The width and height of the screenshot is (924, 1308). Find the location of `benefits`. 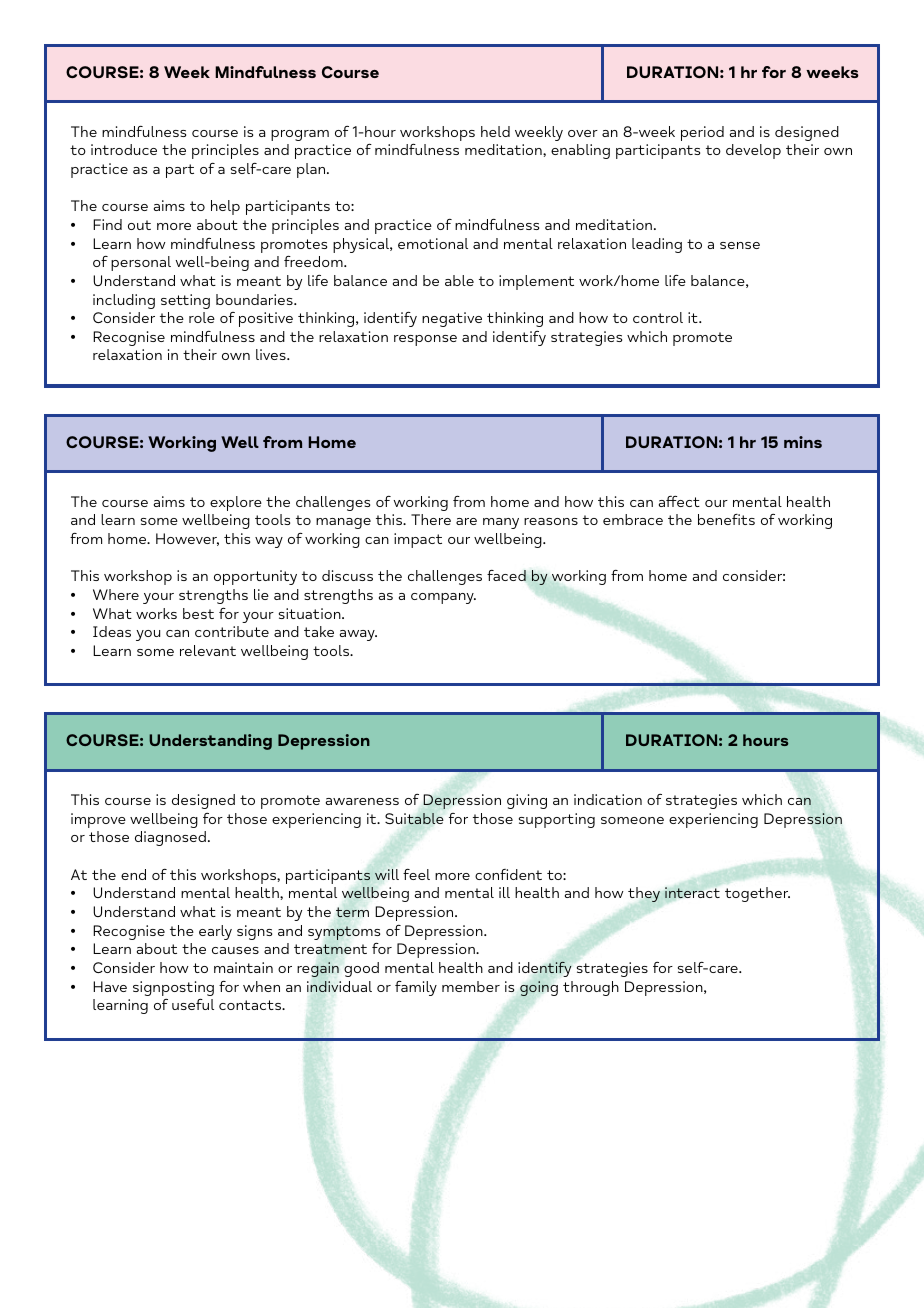

benefits is located at coordinates (726, 519).
